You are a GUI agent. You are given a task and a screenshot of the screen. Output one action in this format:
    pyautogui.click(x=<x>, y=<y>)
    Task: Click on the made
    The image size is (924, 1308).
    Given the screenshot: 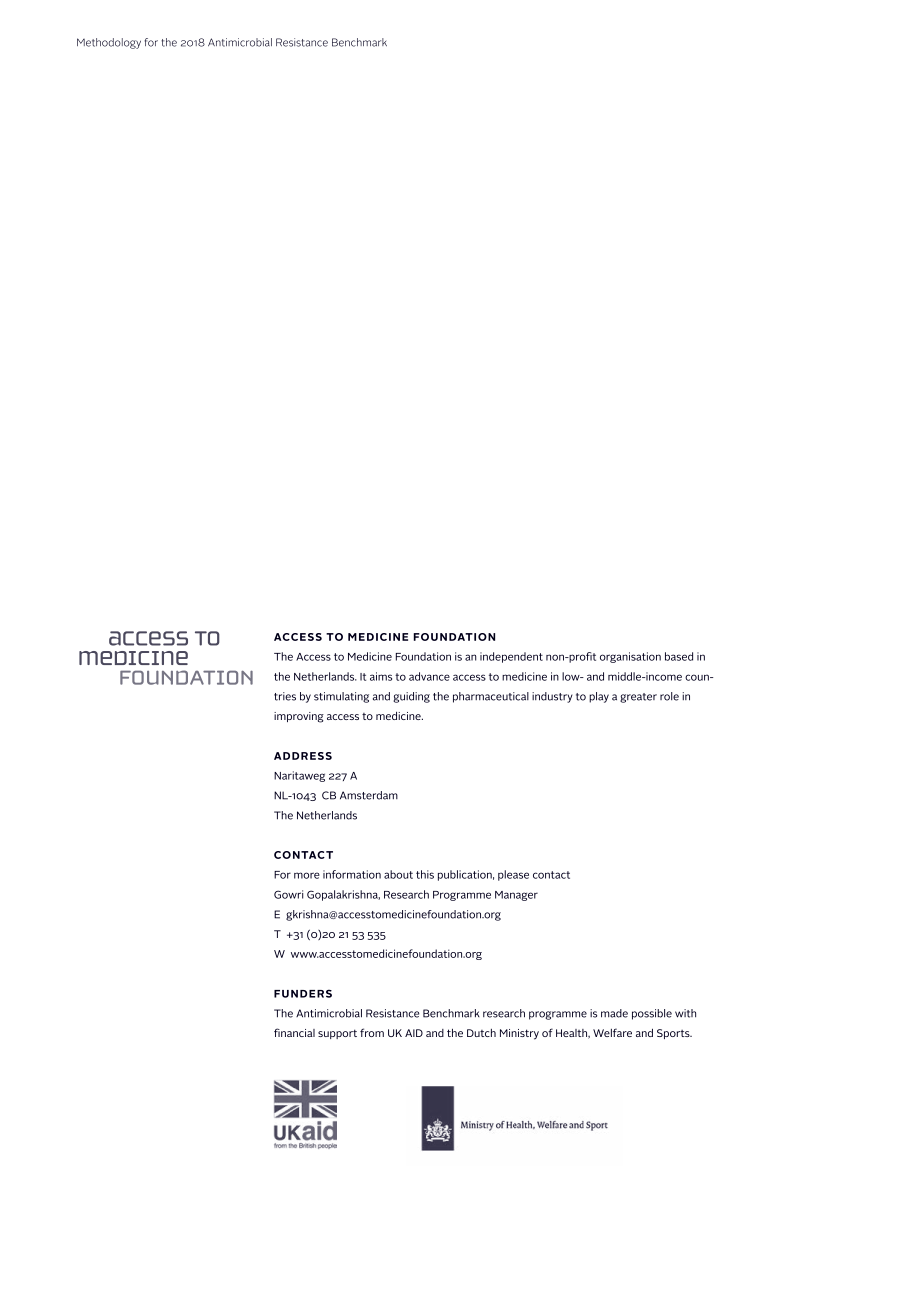 What is the action you would take?
    pyautogui.click(x=614, y=1013)
